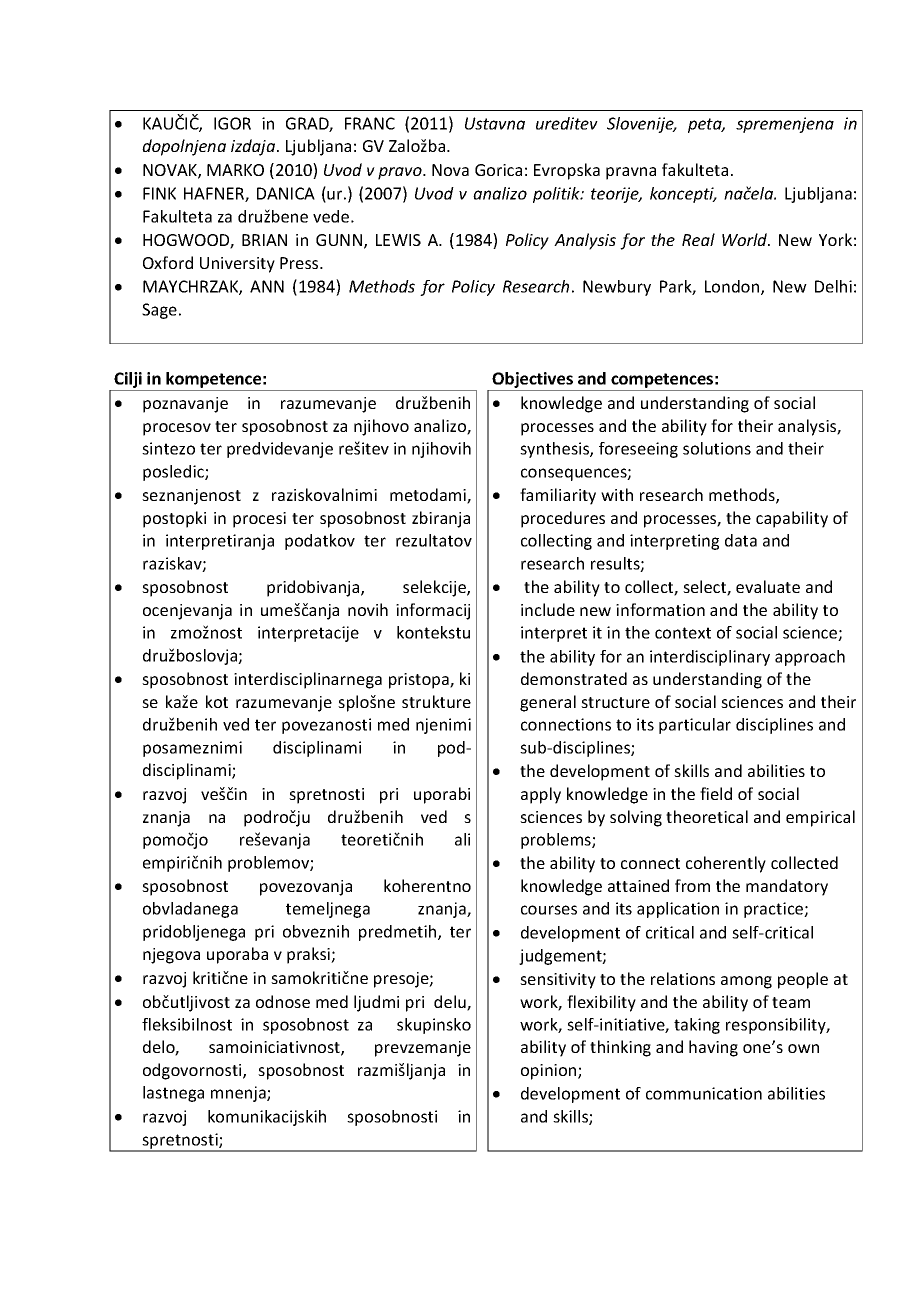  What do you see at coordinates (235, 170) in the image?
I see `MARKO` at bounding box center [235, 170].
